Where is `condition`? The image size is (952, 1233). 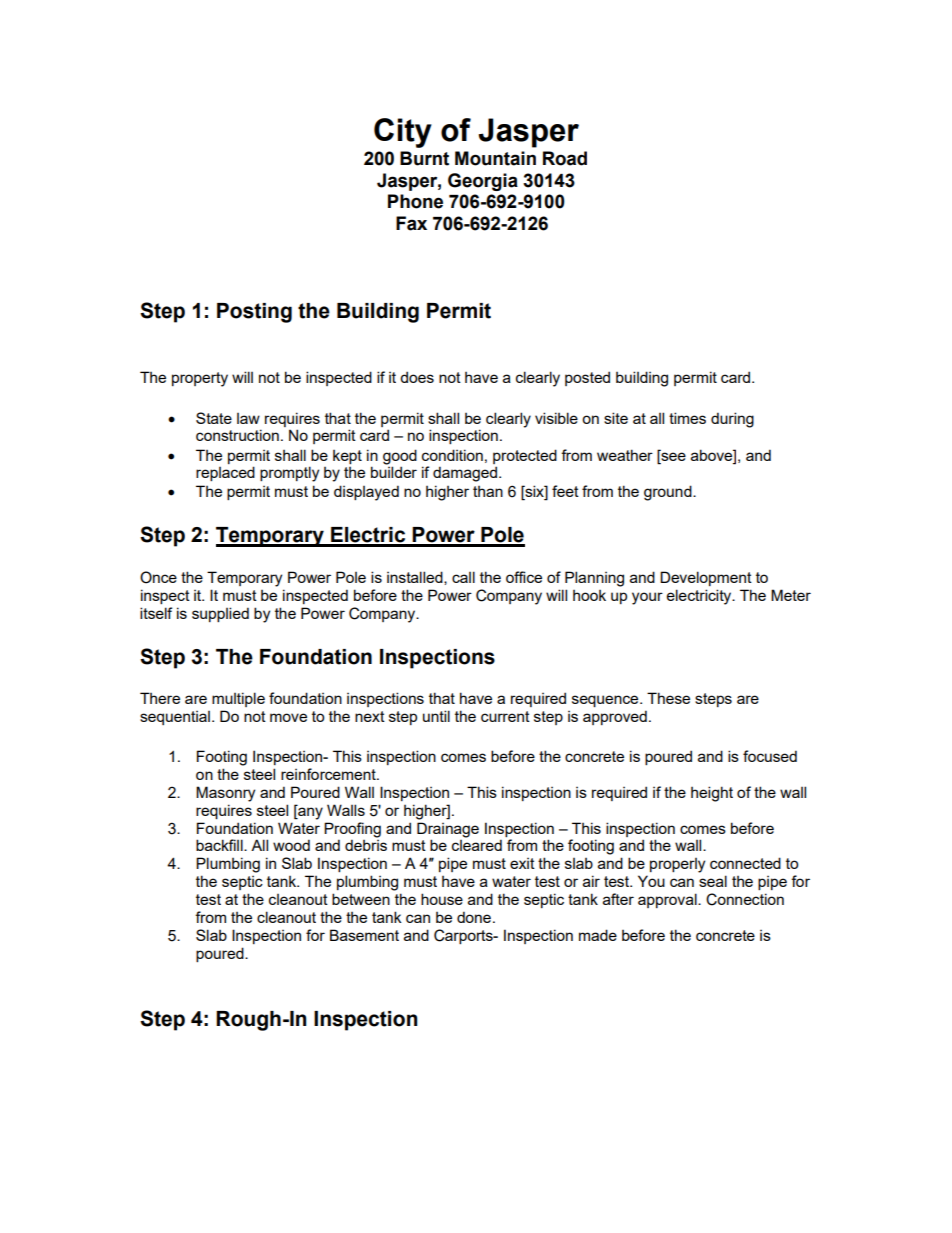 condition is located at coordinates (452, 455).
